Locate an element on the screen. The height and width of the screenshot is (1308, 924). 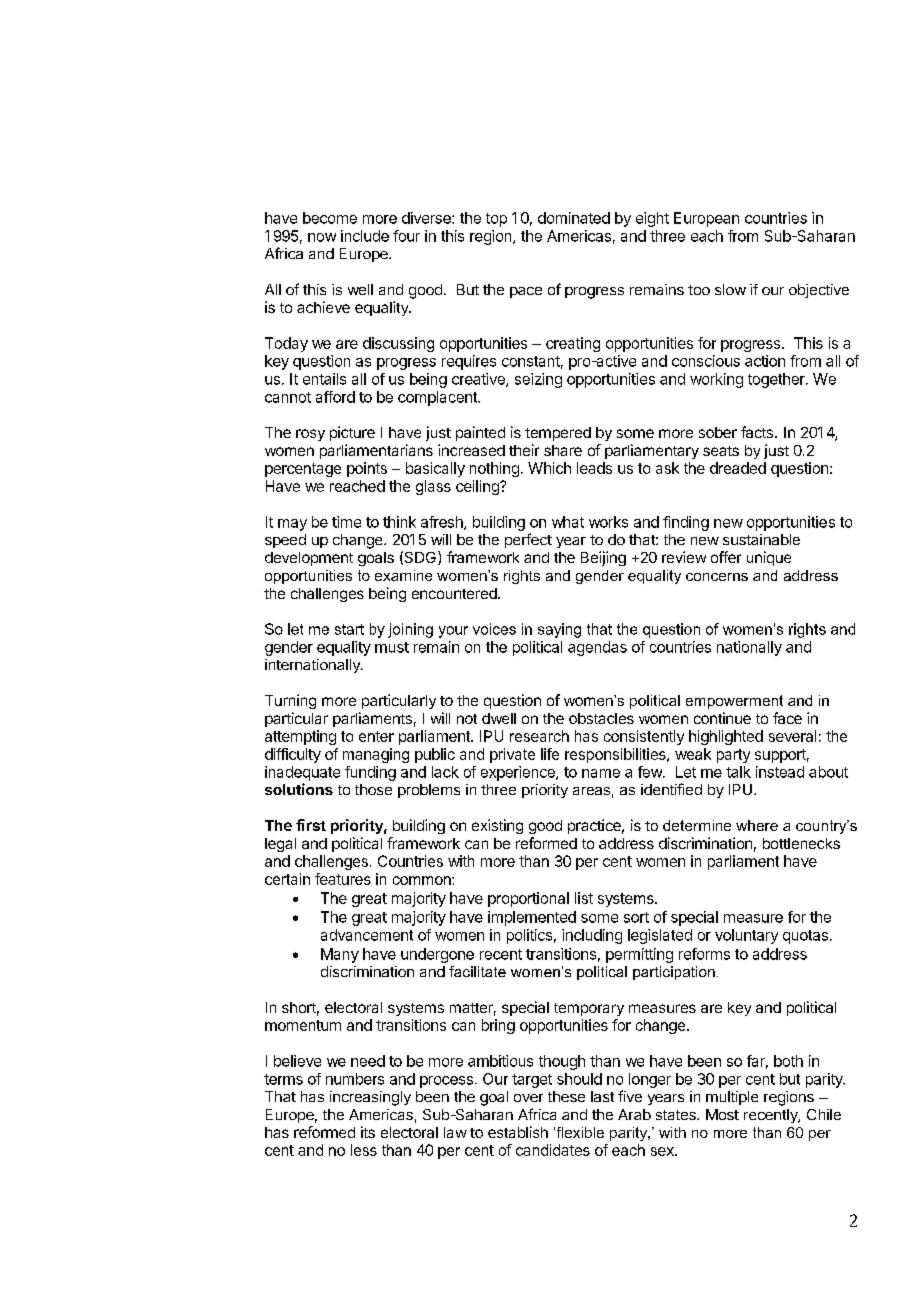
Turning is located at coordinates (290, 701).
